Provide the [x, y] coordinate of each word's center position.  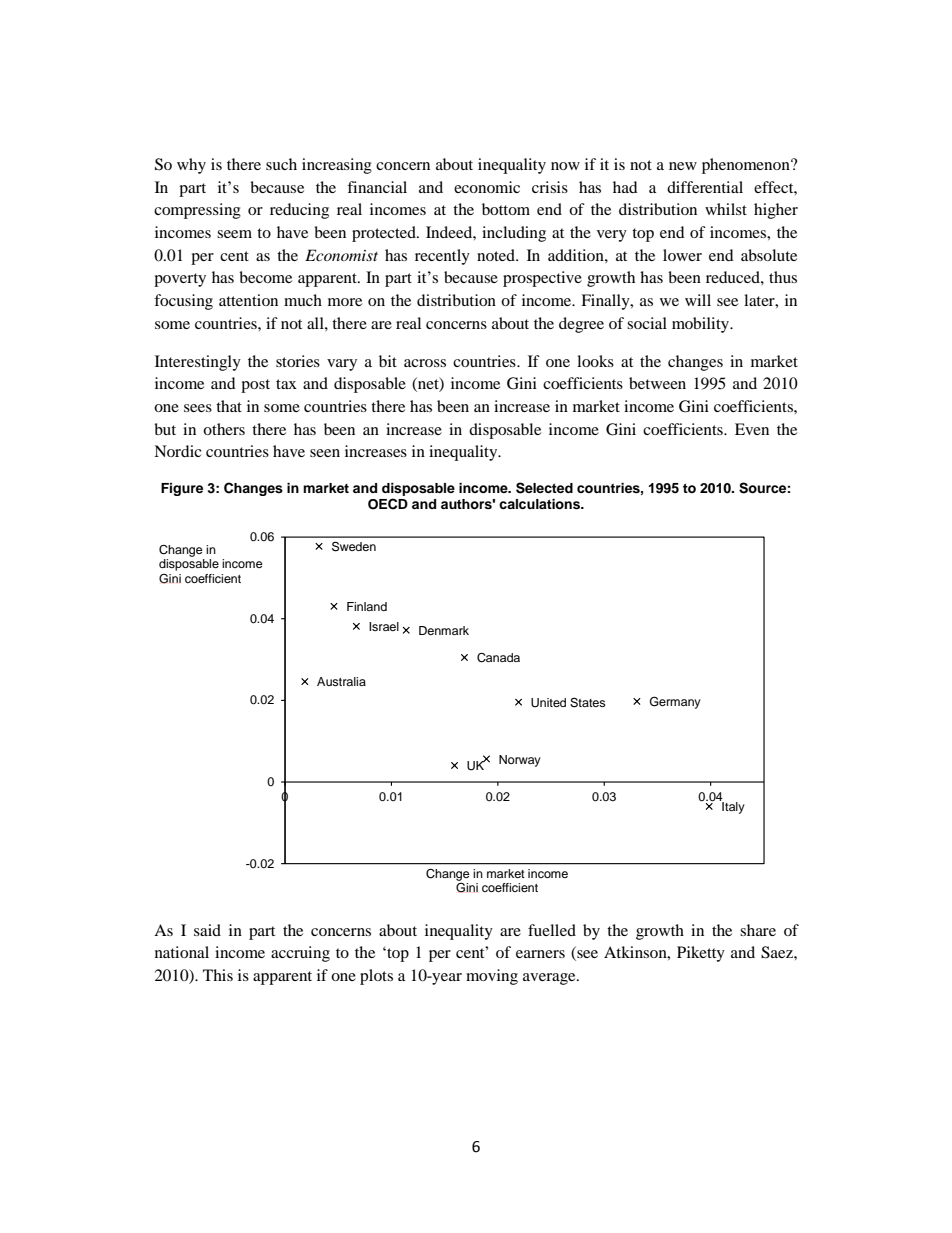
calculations [540, 504]
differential [705, 187]
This [218, 975]
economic [487, 187]
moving [492, 977]
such [281, 164]
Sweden [354, 546]
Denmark [444, 630]
